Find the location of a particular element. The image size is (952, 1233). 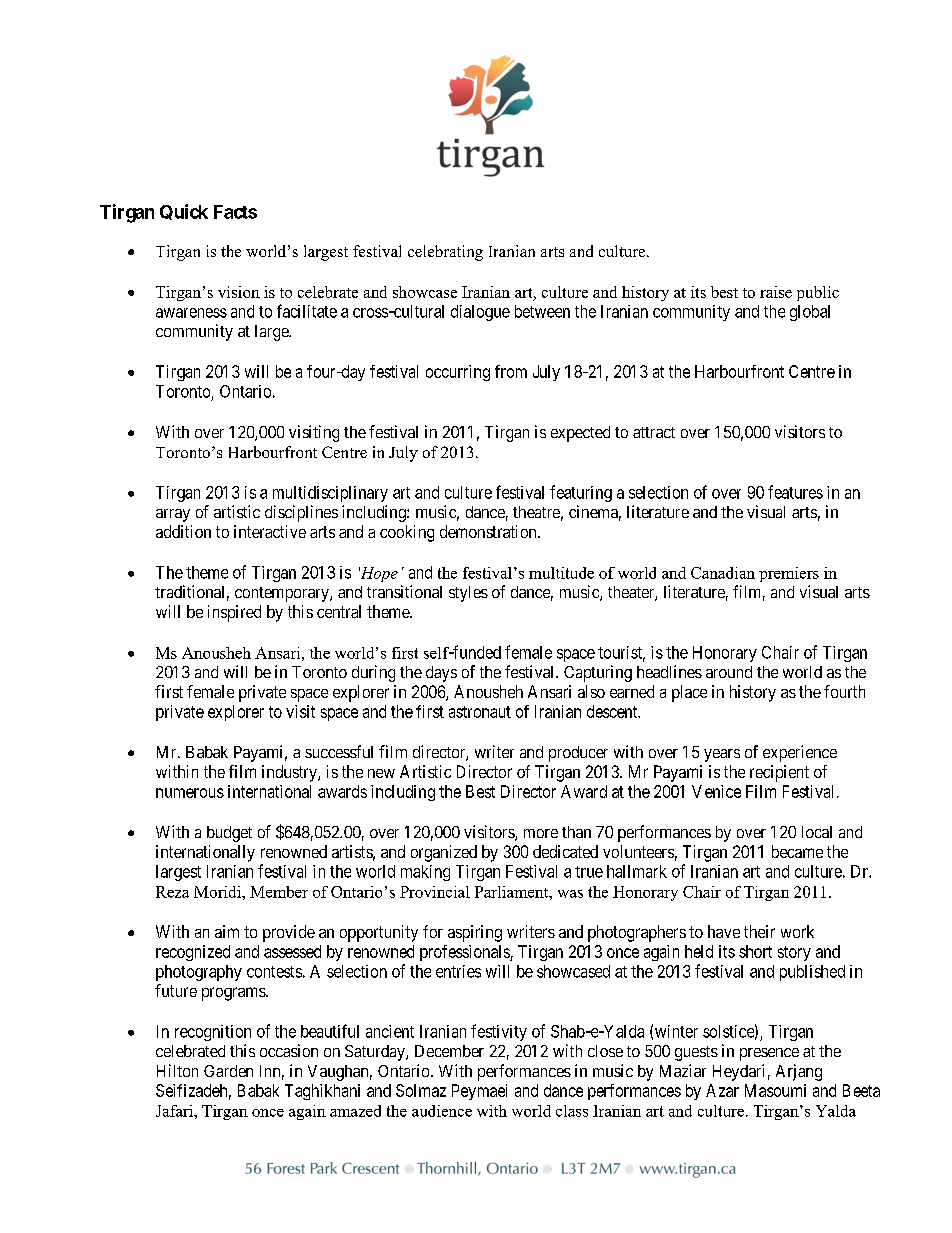

multidisciplinary is located at coordinates (330, 494).
